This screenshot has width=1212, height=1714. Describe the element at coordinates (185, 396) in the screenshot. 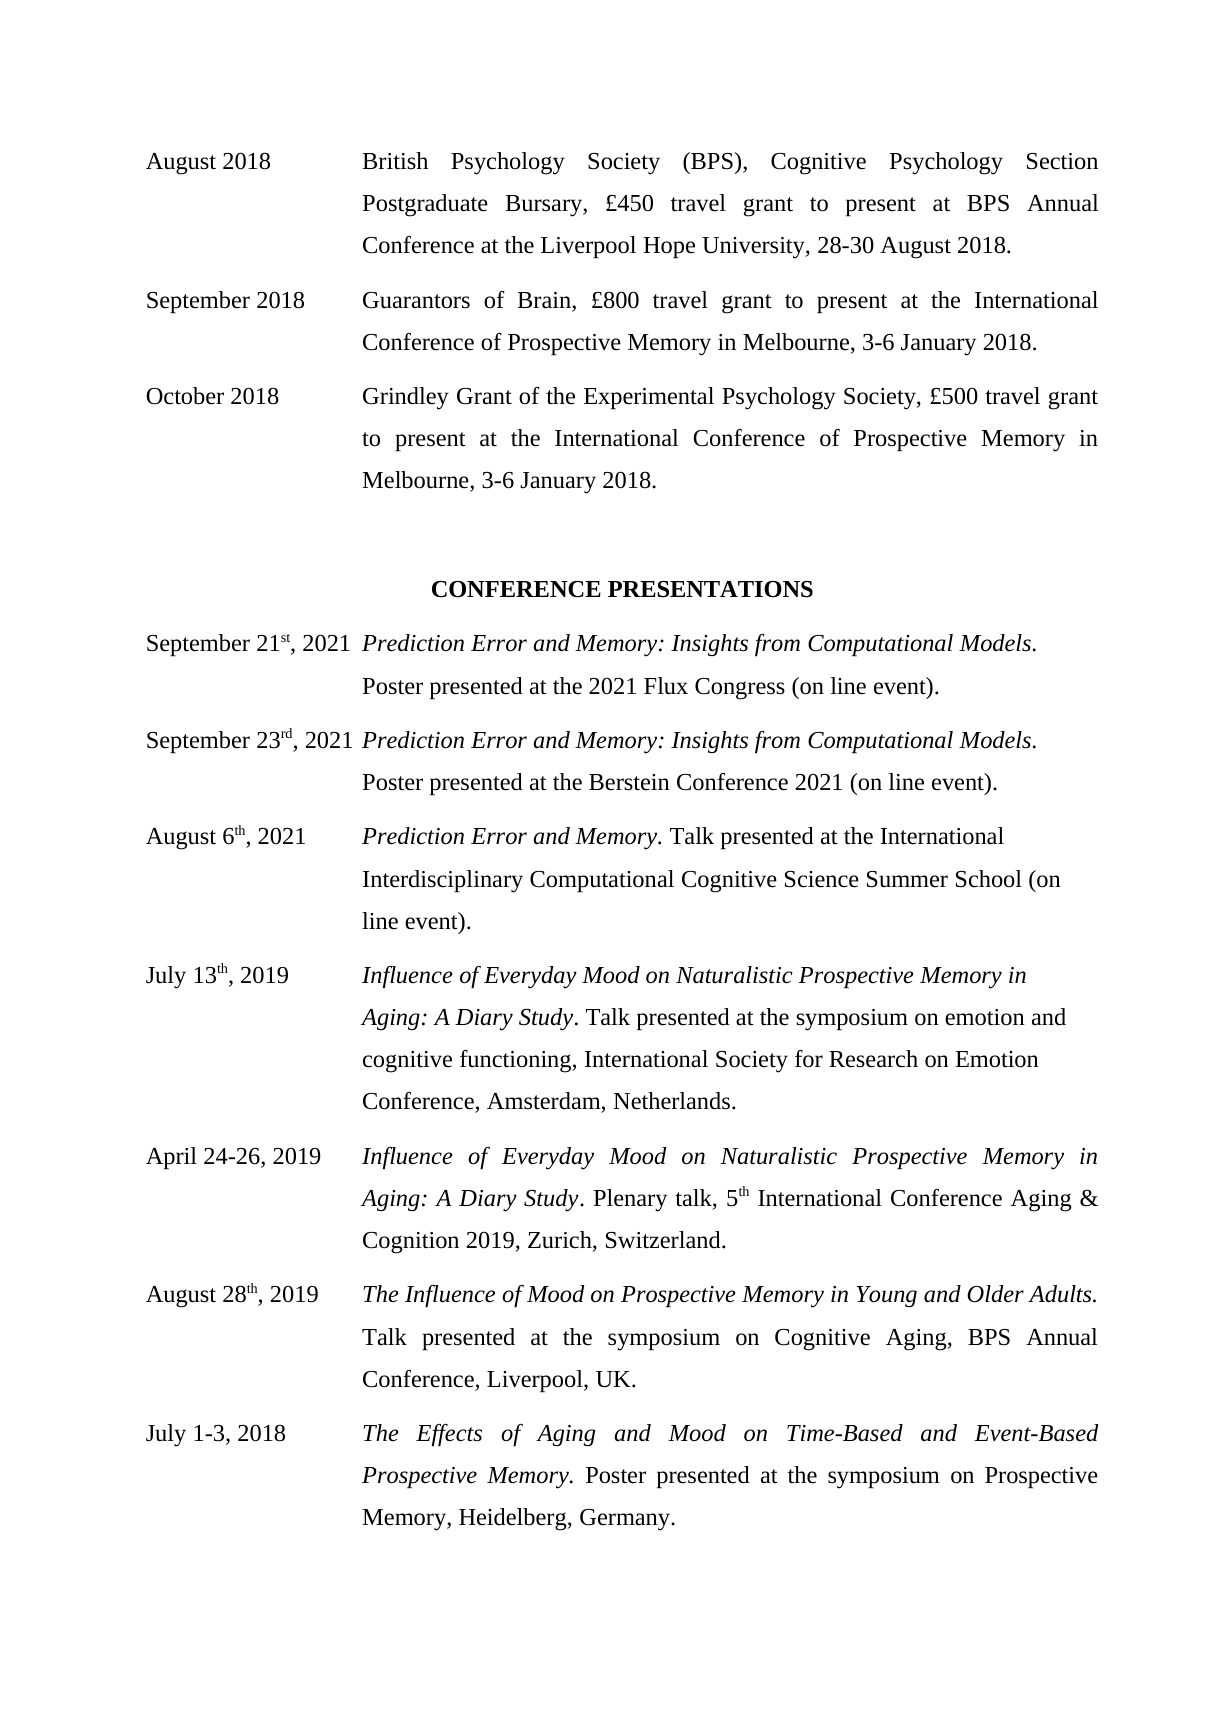

I see `October` at that location.
